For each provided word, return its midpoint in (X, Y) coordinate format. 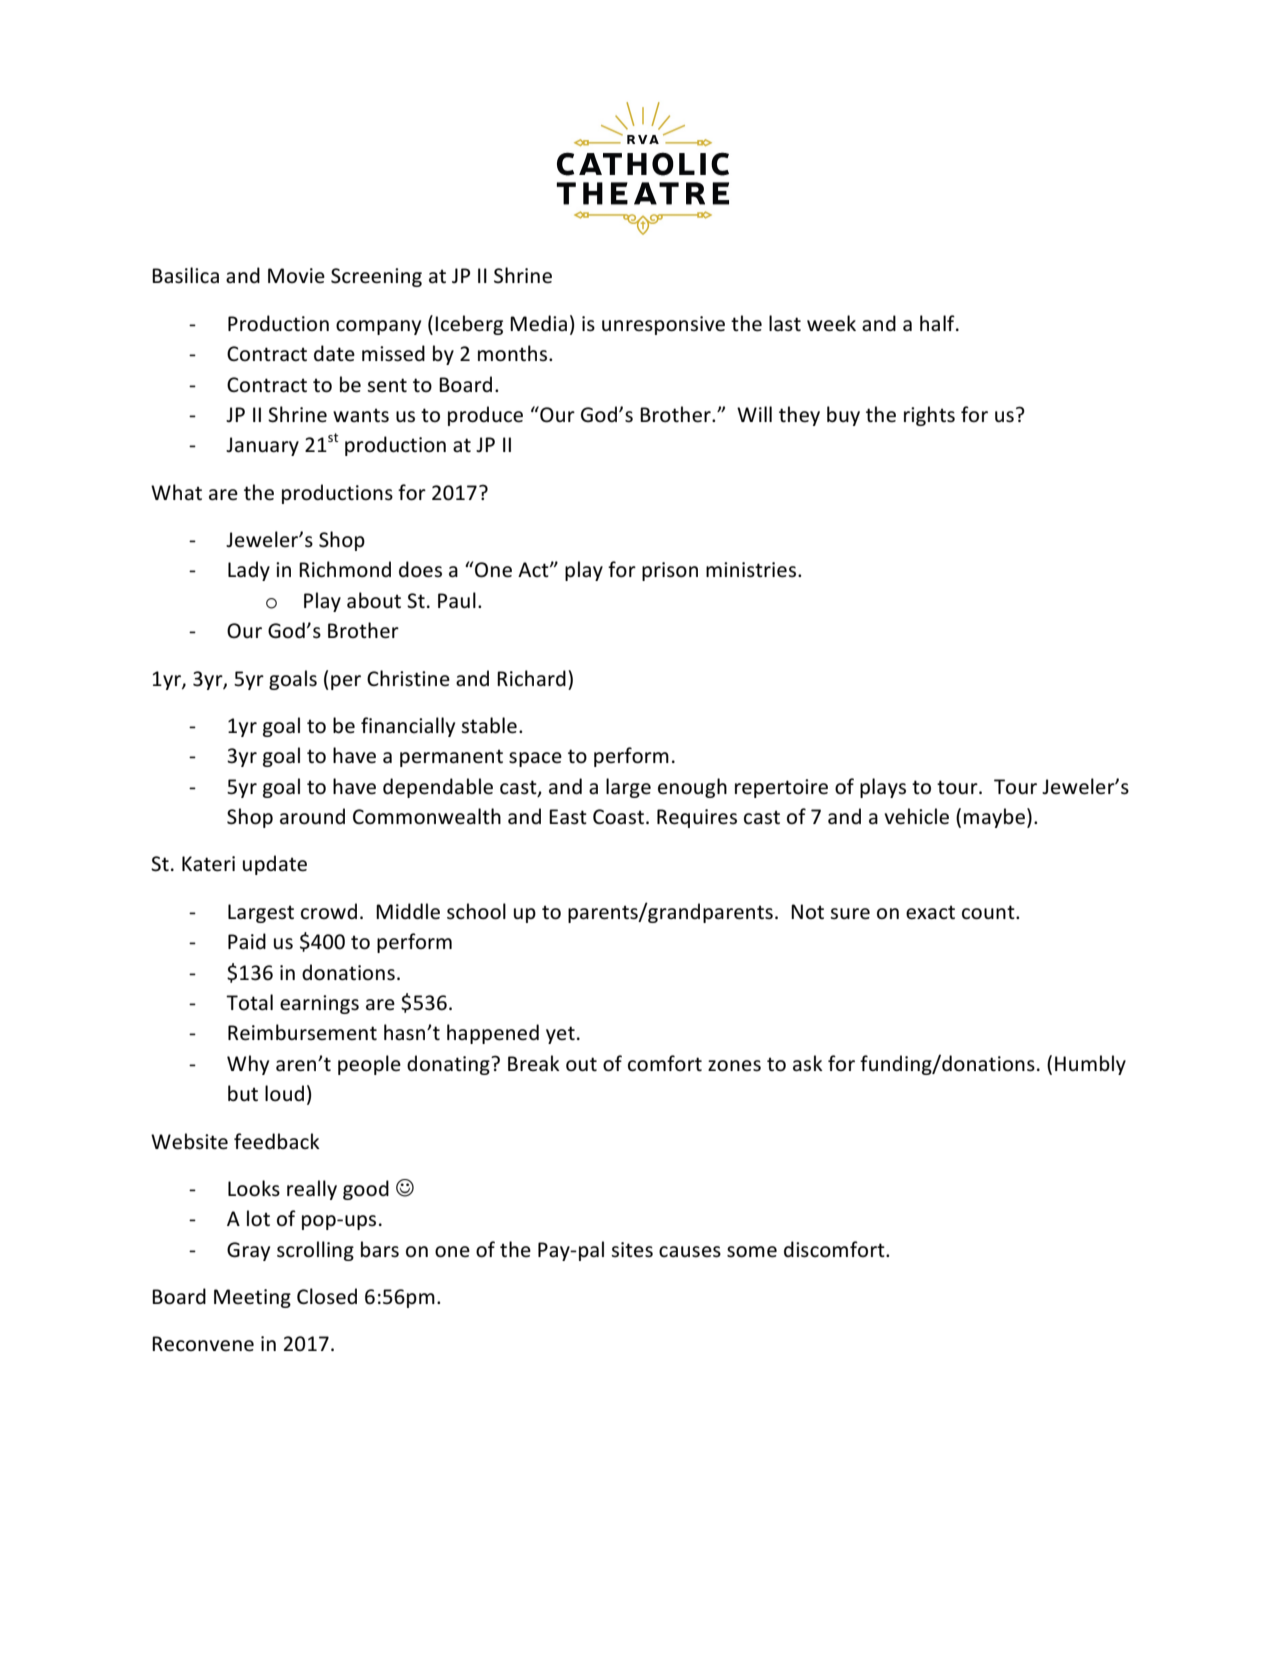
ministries (752, 570)
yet (560, 1035)
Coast (618, 817)
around (312, 816)
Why (248, 1065)
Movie (296, 276)
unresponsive (663, 325)
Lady (249, 571)
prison (670, 571)
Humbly (1090, 1065)
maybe (994, 818)
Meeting (252, 1298)
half (938, 323)
